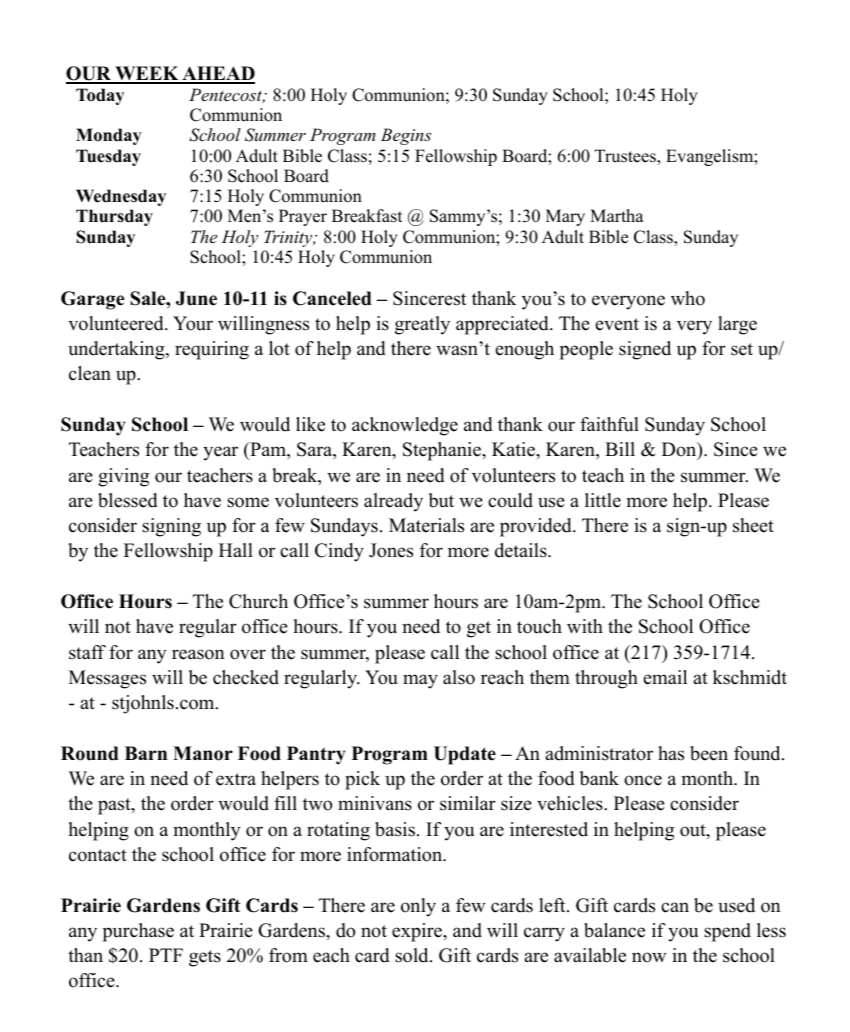 This screenshot has height=1032, width=850. What do you see at coordinates (422, 325) in the screenshot?
I see `greatly` at bounding box center [422, 325].
